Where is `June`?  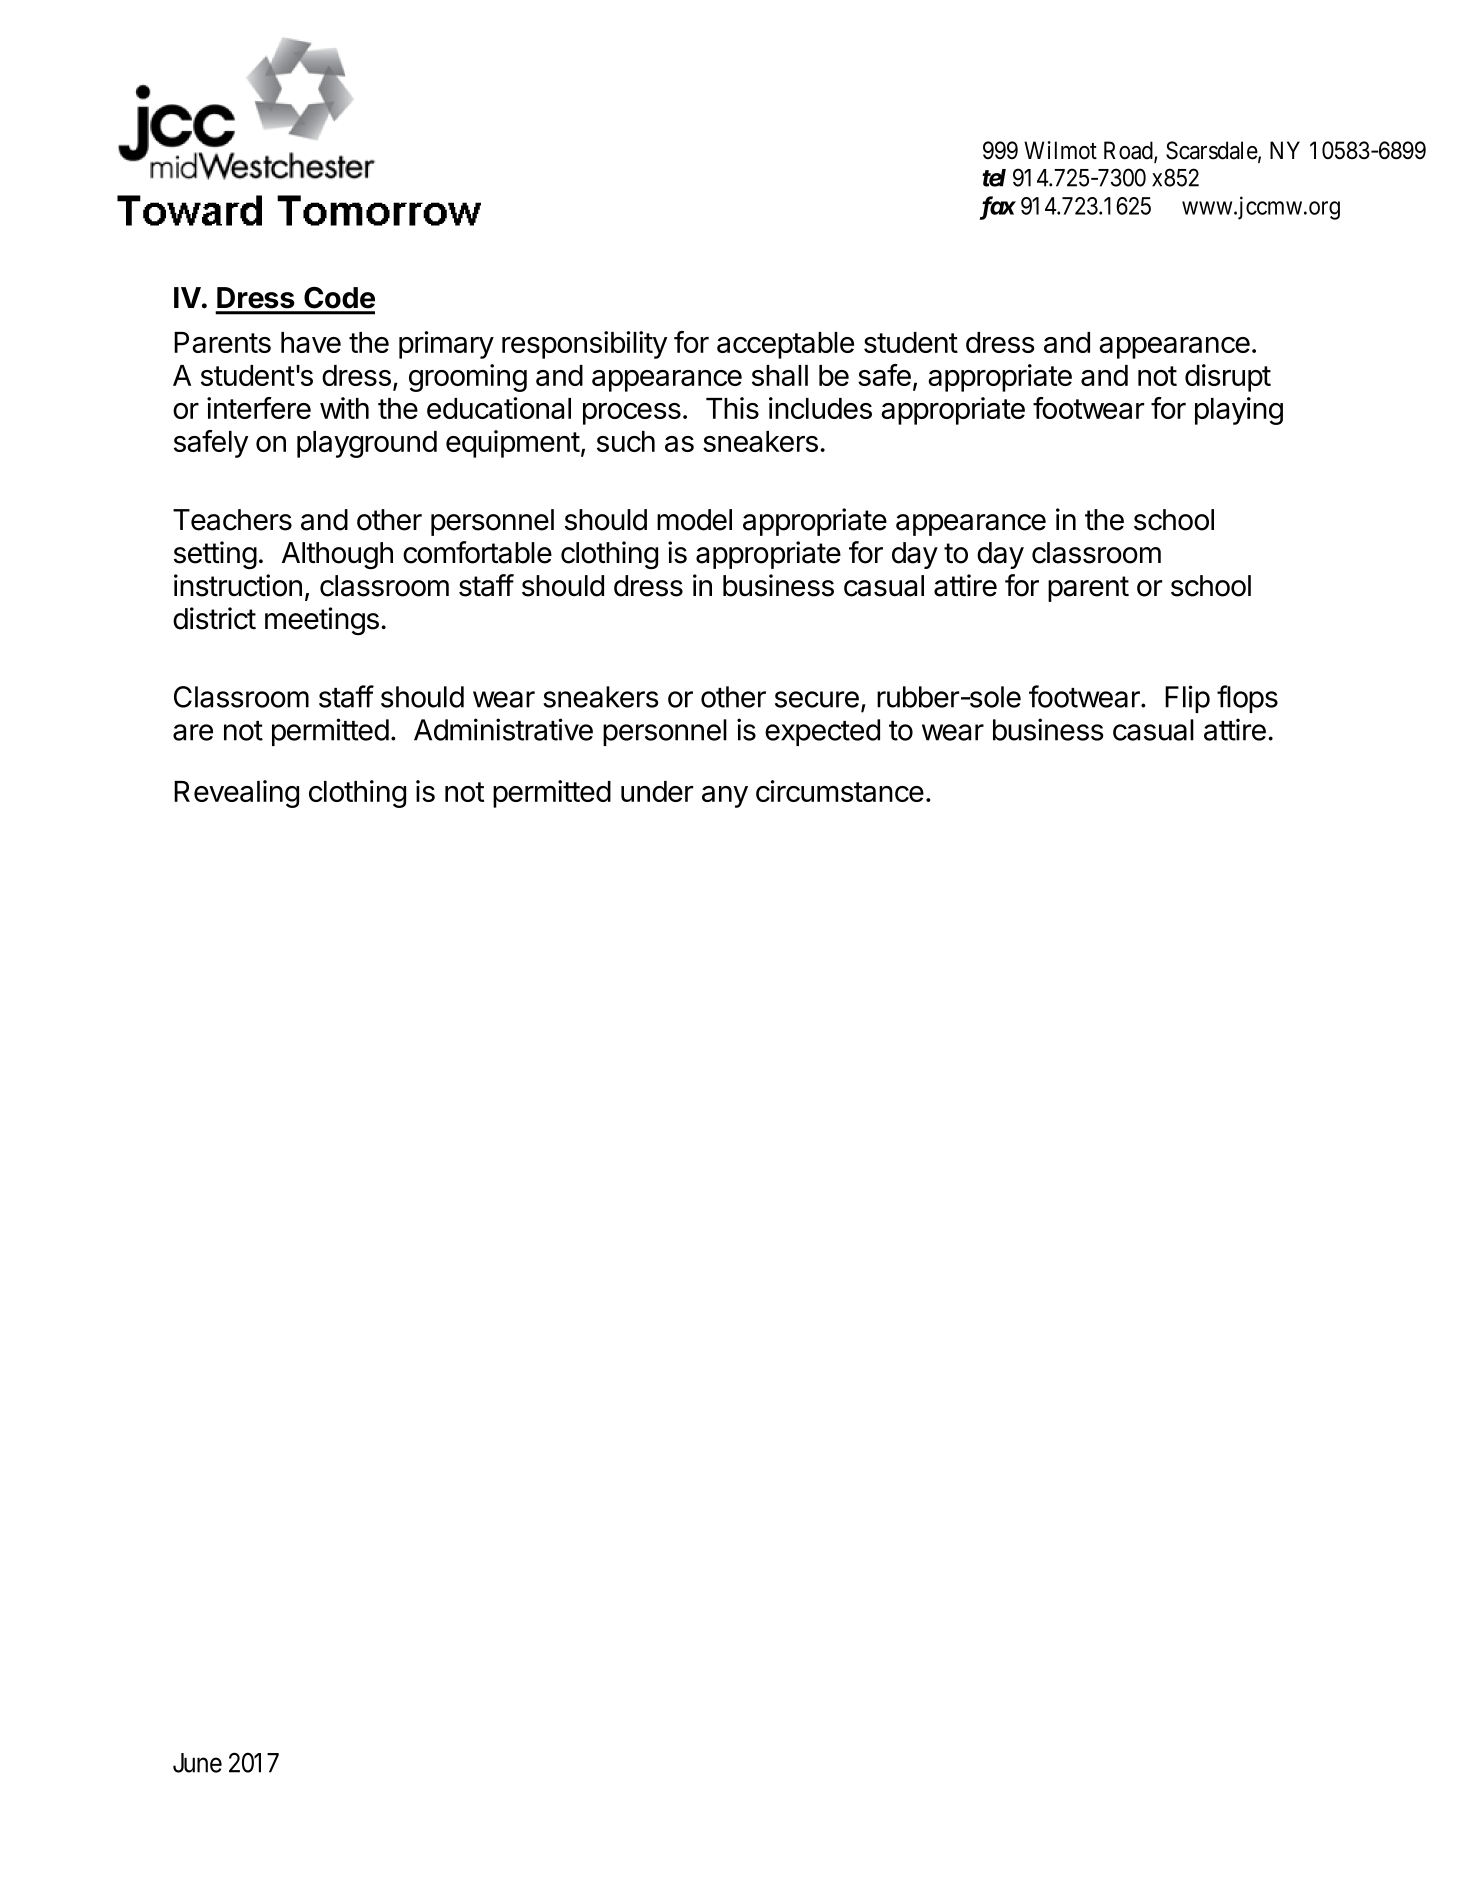
June is located at coordinates (197, 1763).
